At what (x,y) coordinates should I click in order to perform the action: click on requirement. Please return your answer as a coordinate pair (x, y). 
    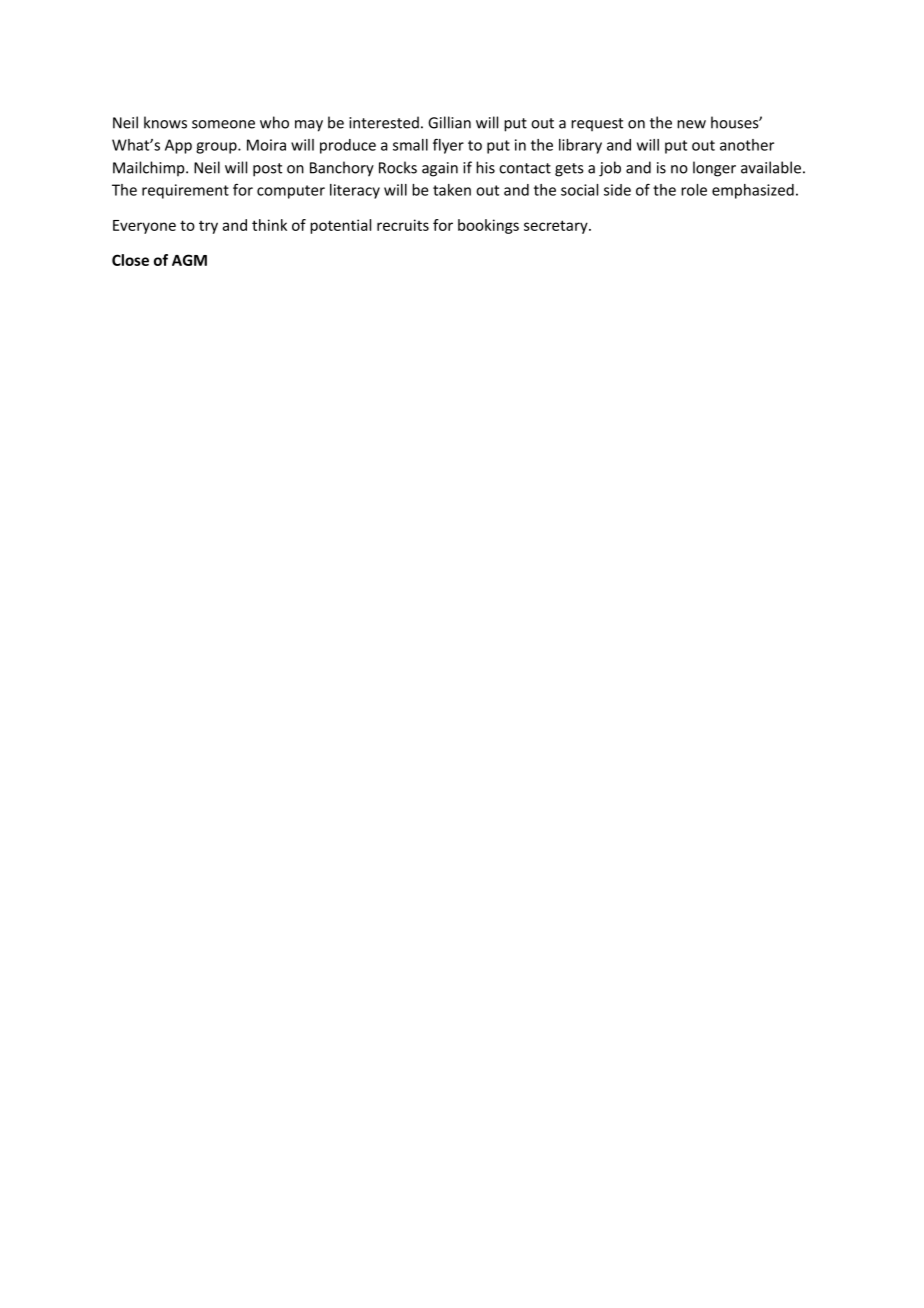
    Looking at the image, I should click on (185, 191).
